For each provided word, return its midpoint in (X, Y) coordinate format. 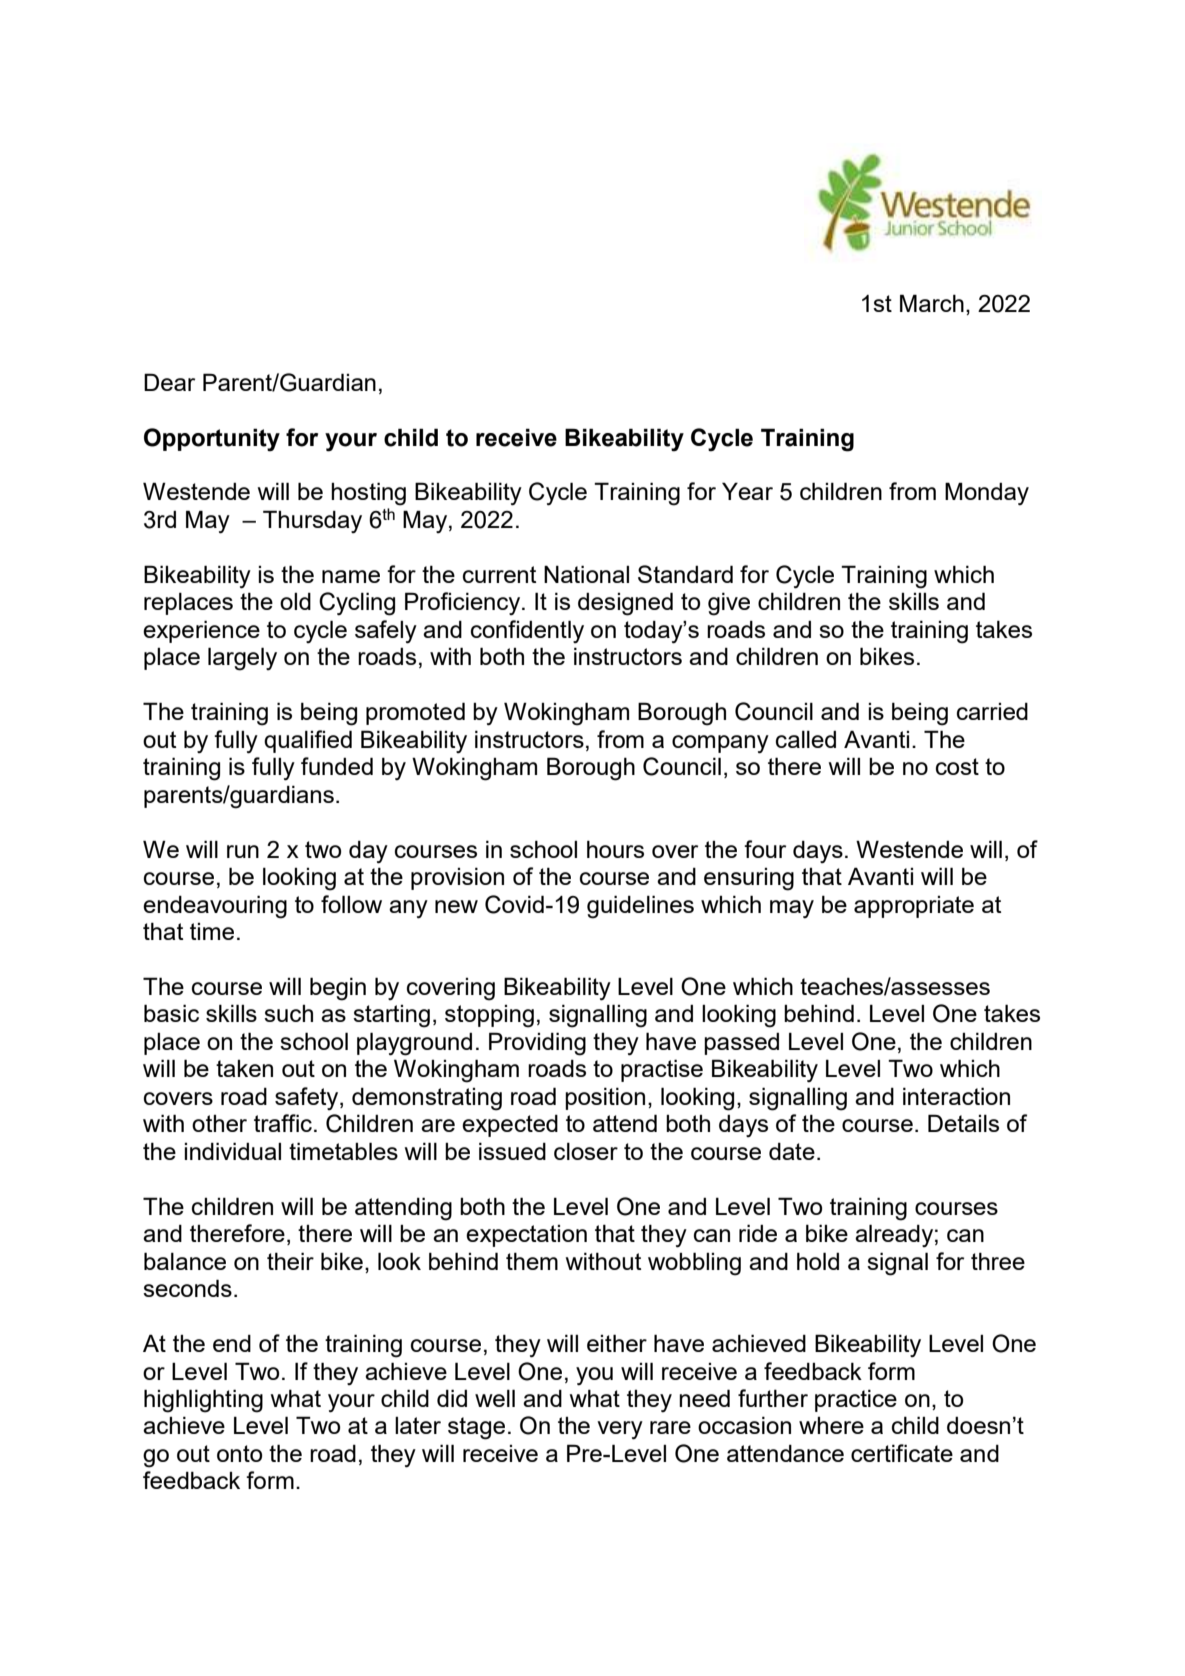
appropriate (914, 907)
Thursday (312, 521)
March (932, 303)
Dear (169, 382)
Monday (987, 494)
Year (747, 491)
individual (232, 1151)
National (586, 574)
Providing (537, 1044)
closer (586, 1151)
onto (239, 1453)
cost (957, 766)
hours (615, 849)
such (288, 1013)
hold (818, 1261)
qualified (308, 741)
